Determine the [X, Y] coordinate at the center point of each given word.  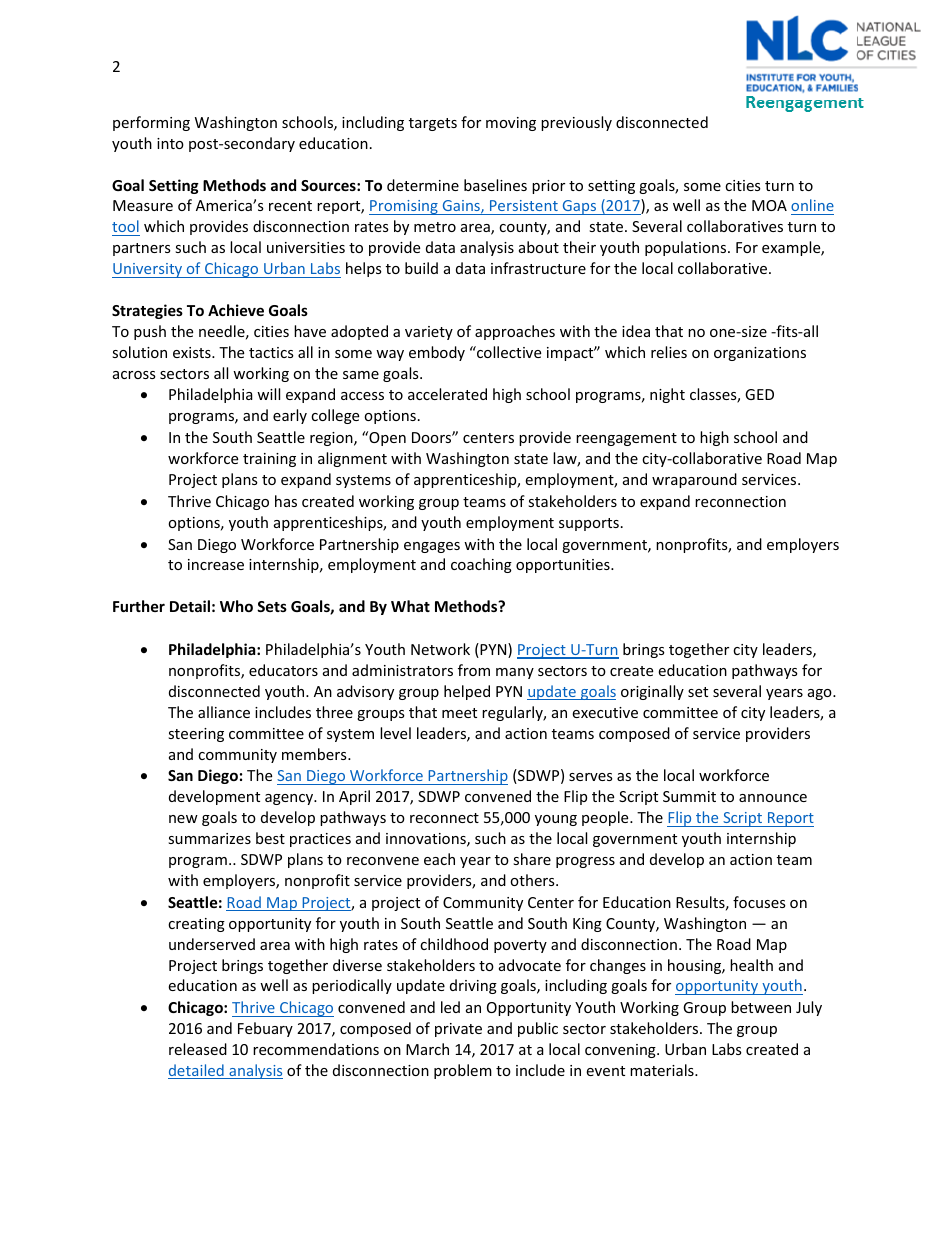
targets [433, 124]
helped [467, 692]
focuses [759, 902]
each [439, 859]
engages [432, 547]
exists [193, 352]
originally [652, 692]
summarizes [209, 838]
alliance [224, 712]
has [286, 501]
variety [429, 333]
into [170, 143]
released [198, 1049]
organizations [760, 354]
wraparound [694, 480]
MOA [769, 205]
